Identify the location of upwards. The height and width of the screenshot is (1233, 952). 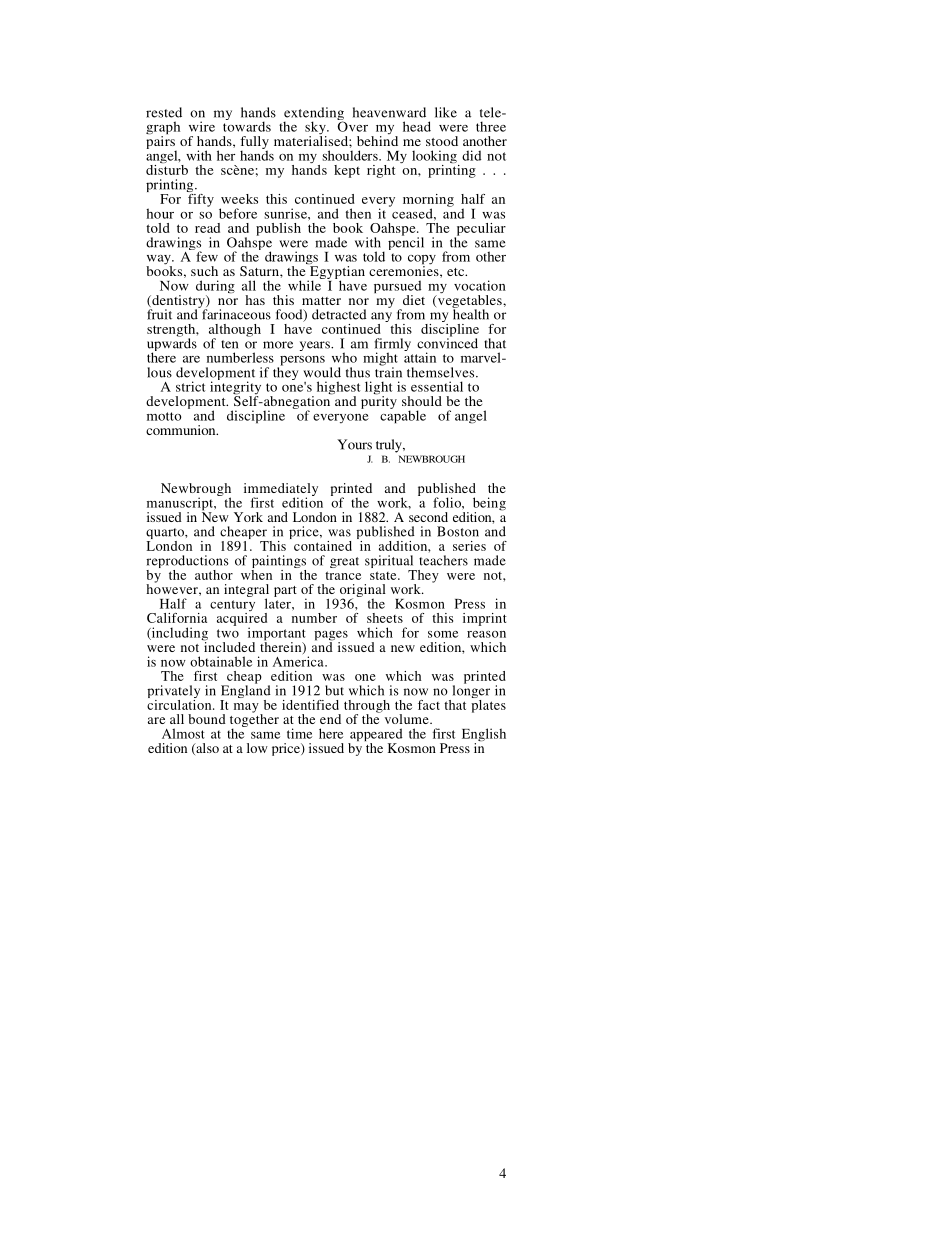
(172, 345).
